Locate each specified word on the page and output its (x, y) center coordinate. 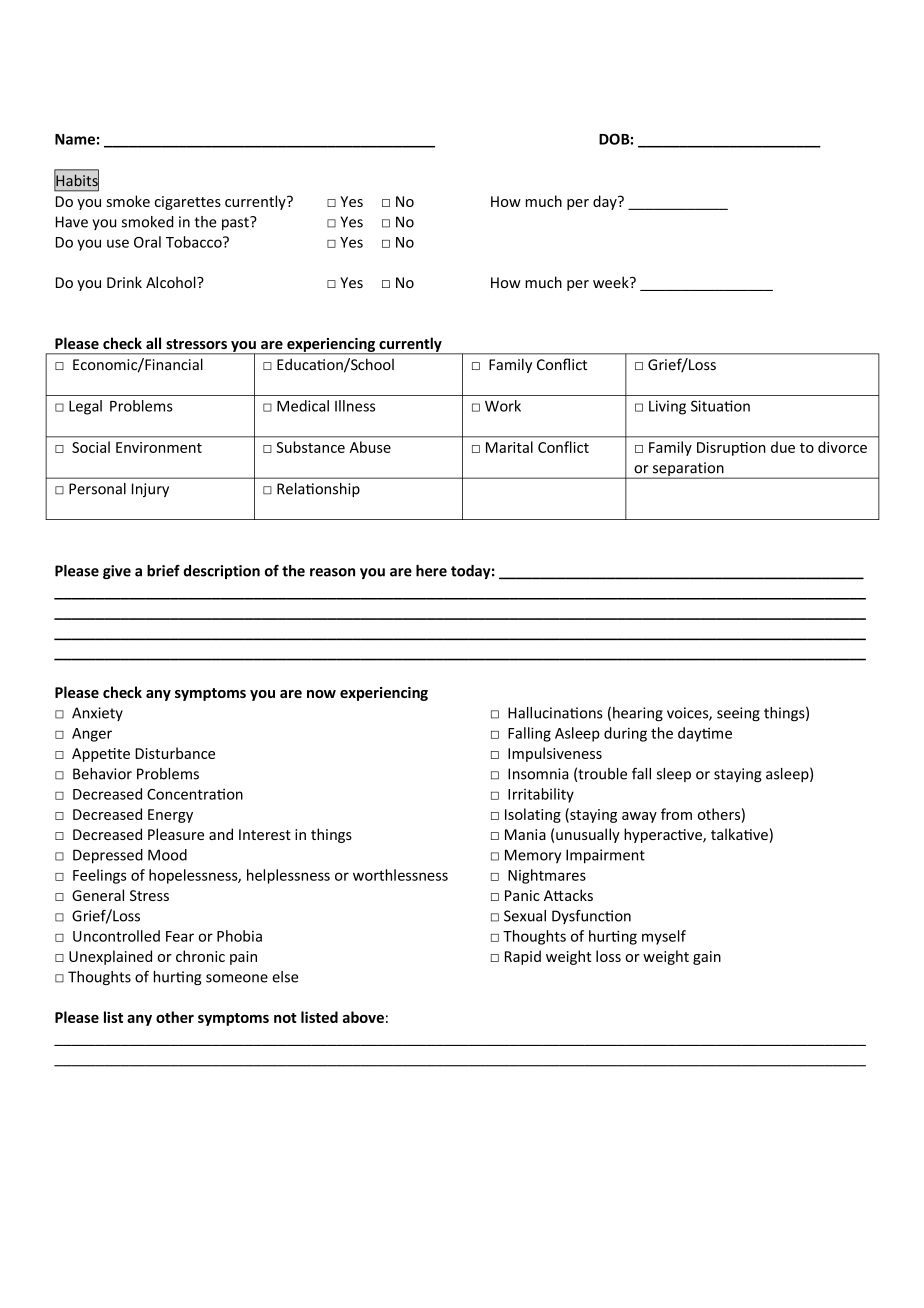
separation (688, 470)
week (612, 282)
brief (163, 571)
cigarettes (188, 203)
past (236, 223)
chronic (200, 956)
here (431, 571)
